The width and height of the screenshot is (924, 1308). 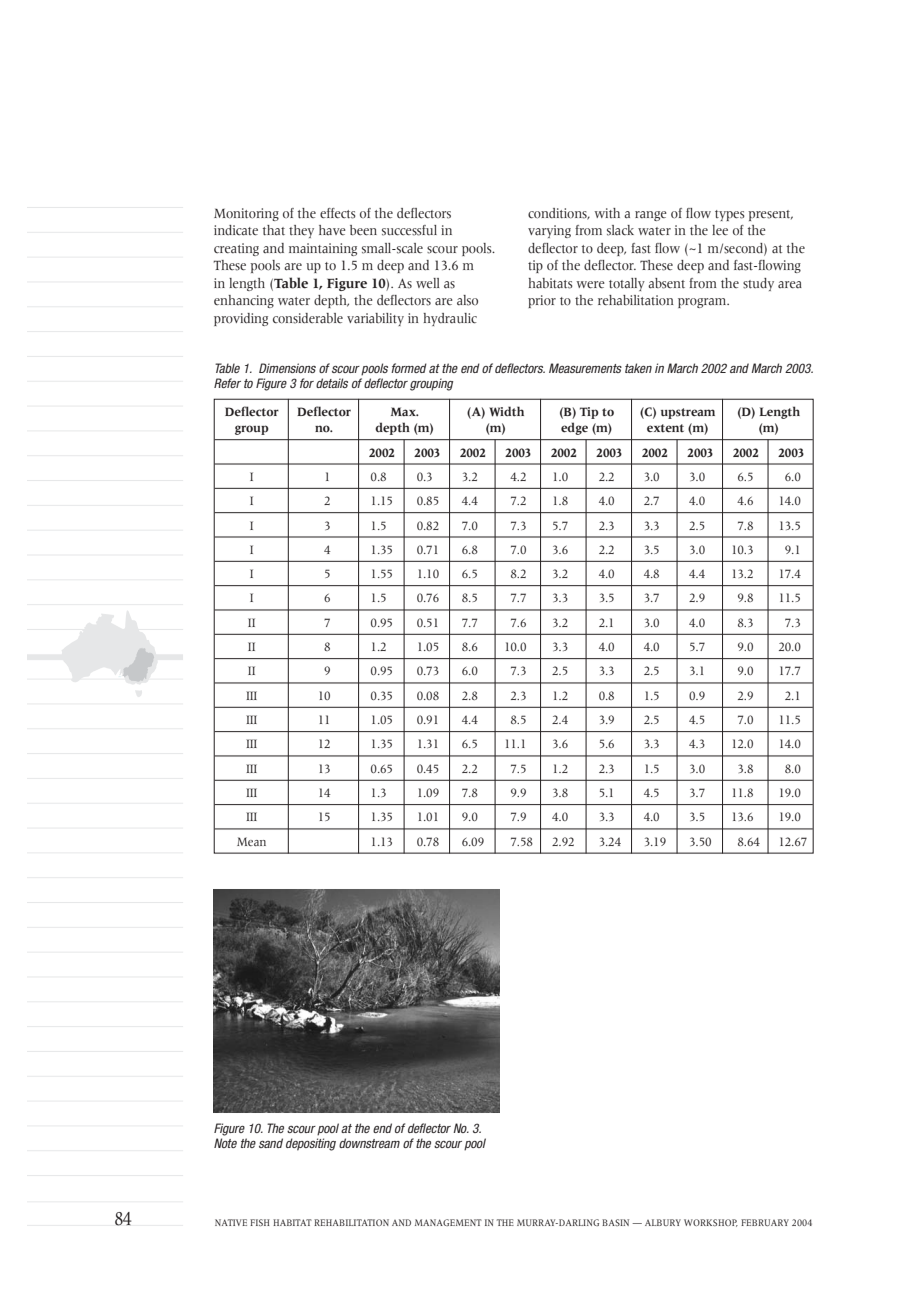 What do you see at coordinates (720, 230) in the screenshot?
I see `lee` at bounding box center [720, 230].
